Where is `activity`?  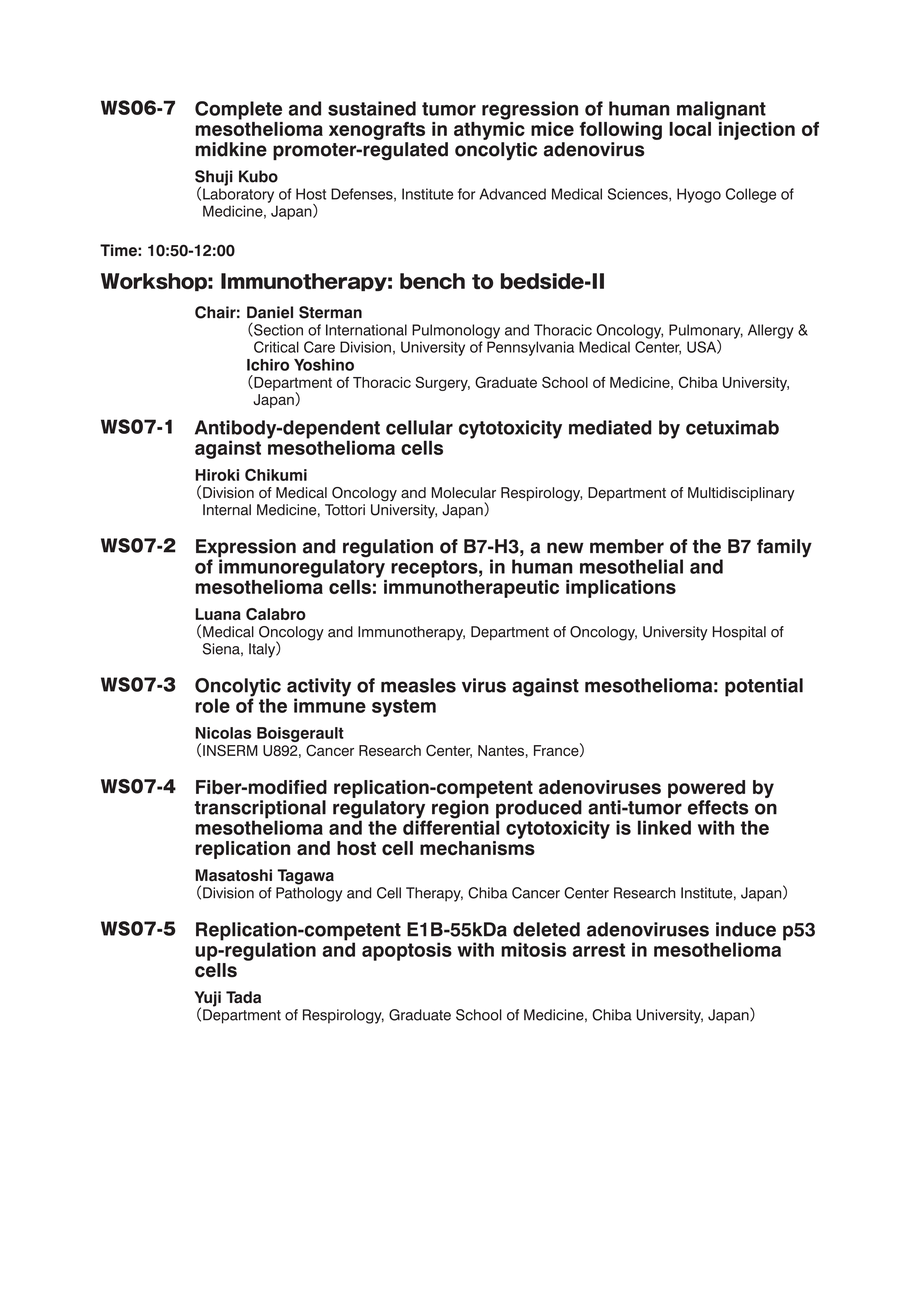 activity is located at coordinates (319, 688).
